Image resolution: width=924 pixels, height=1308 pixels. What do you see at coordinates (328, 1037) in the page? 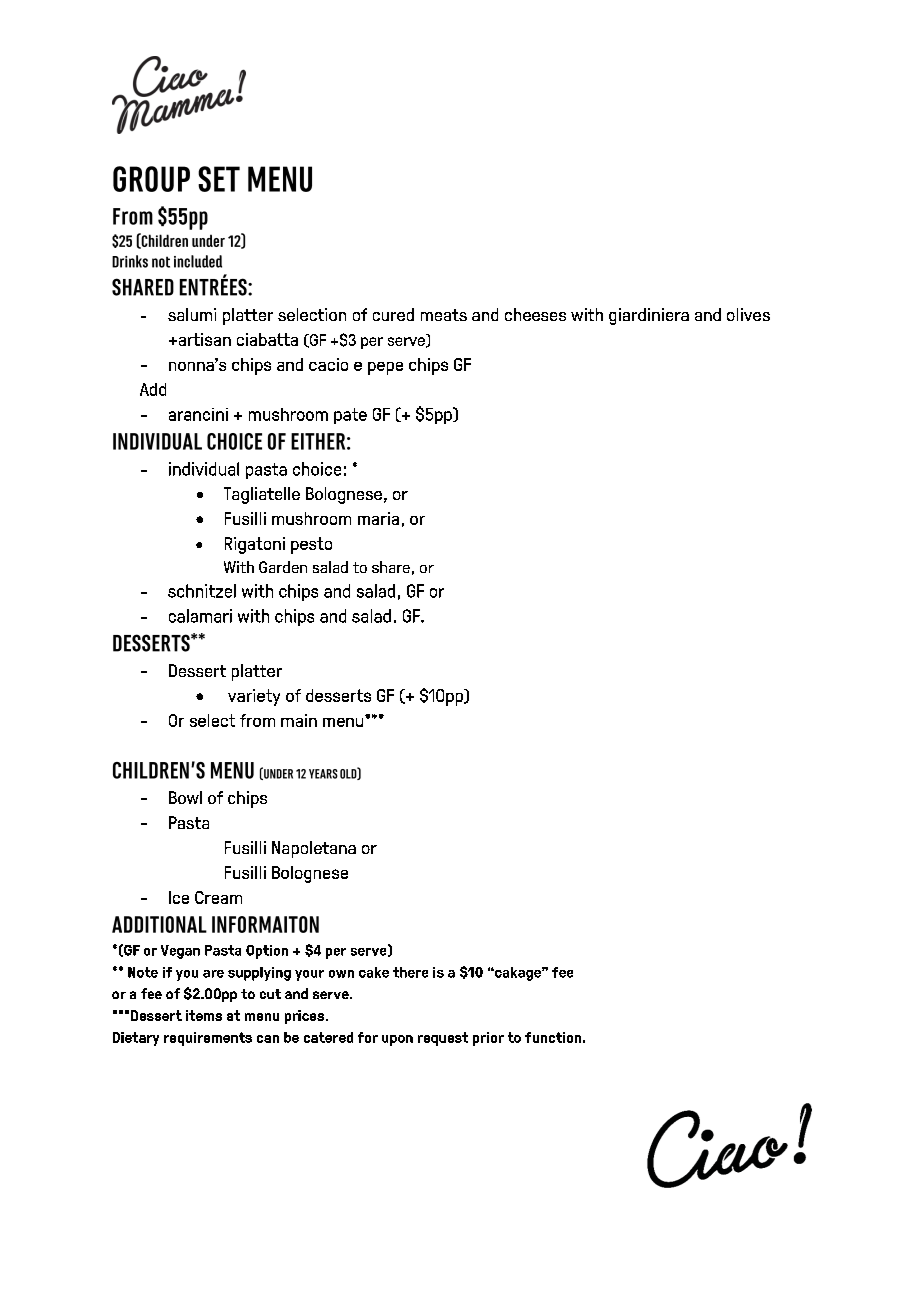
I see `catered` at bounding box center [328, 1037].
